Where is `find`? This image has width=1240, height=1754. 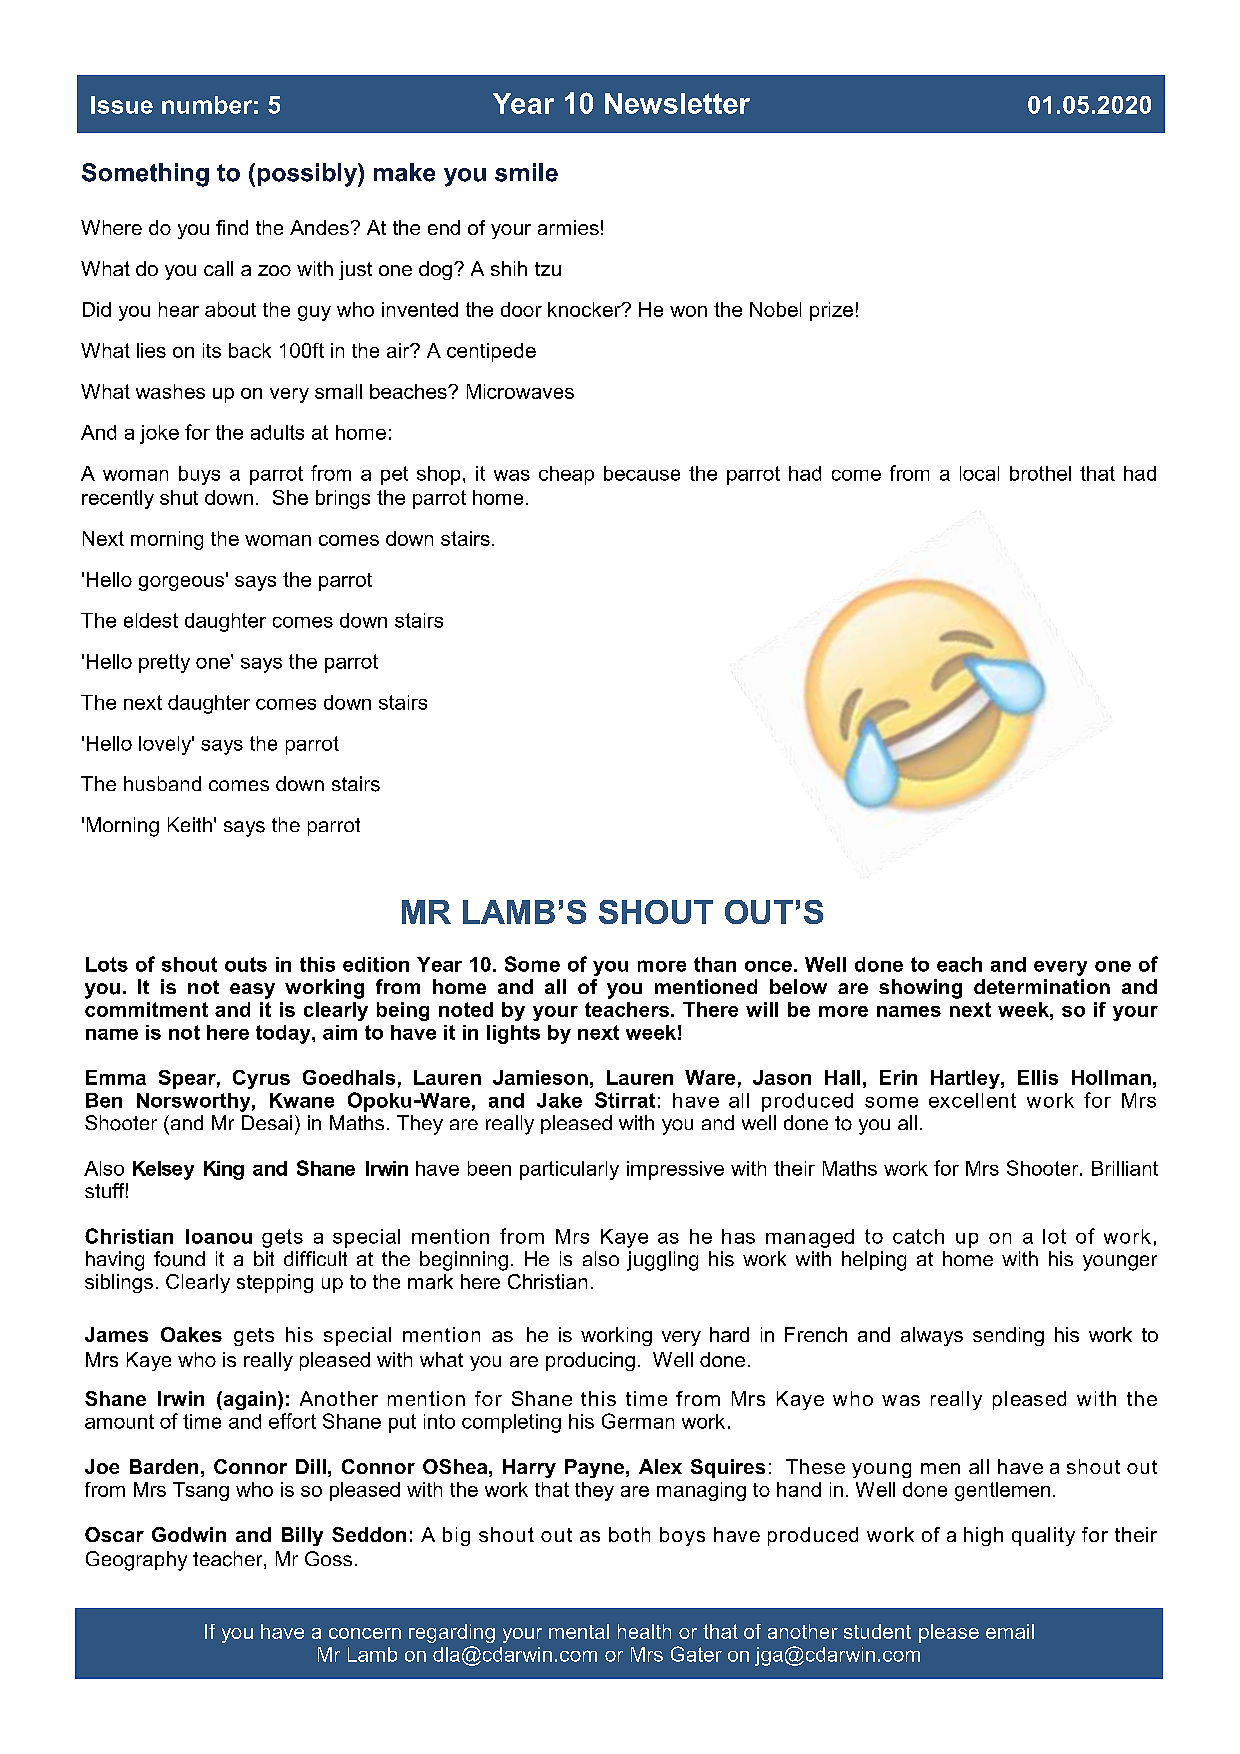
find is located at coordinates (232, 227).
